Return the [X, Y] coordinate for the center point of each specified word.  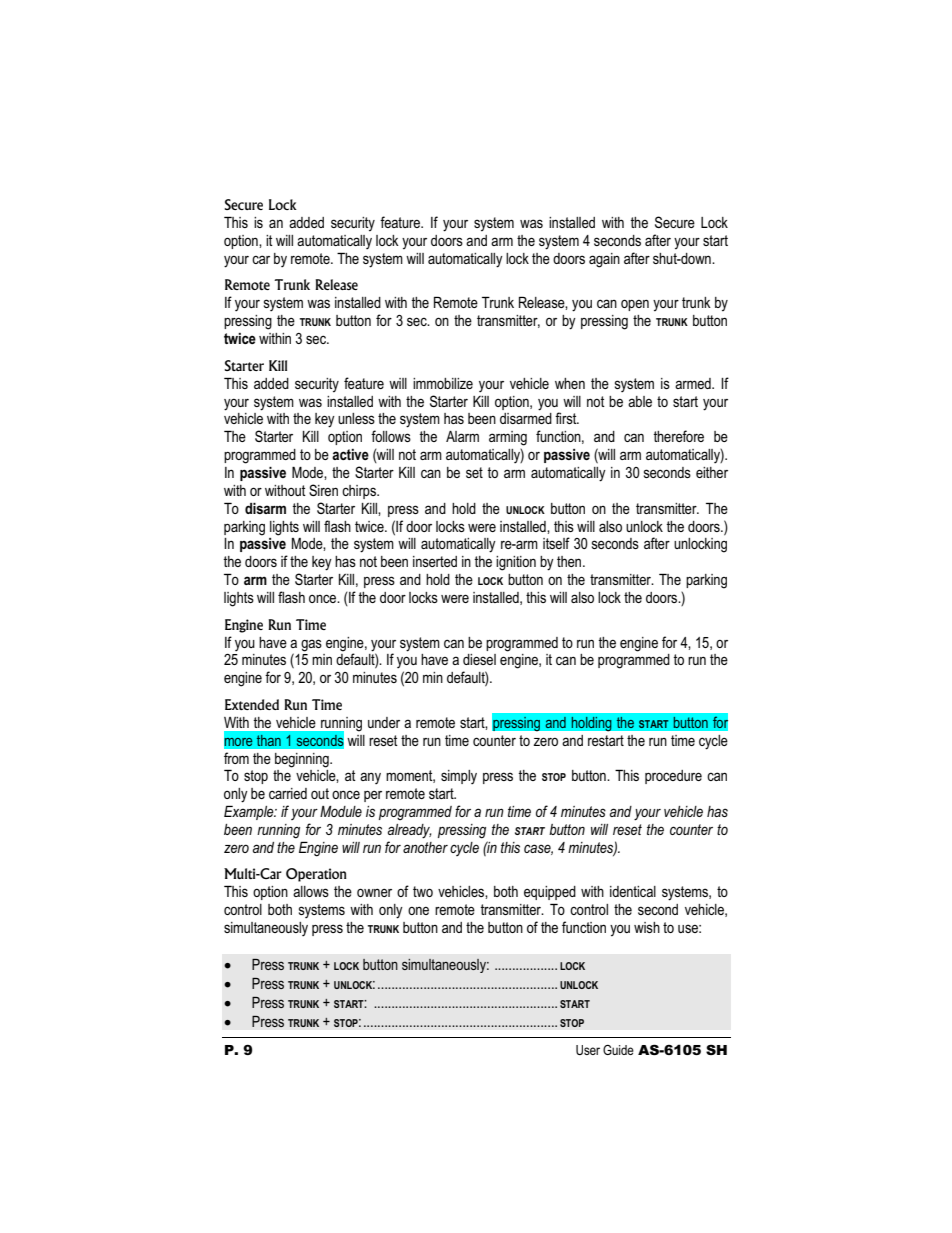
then [570, 561]
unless [356, 418]
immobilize [443, 383]
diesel [479, 659]
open [635, 305]
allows [311, 891]
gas [311, 645]
